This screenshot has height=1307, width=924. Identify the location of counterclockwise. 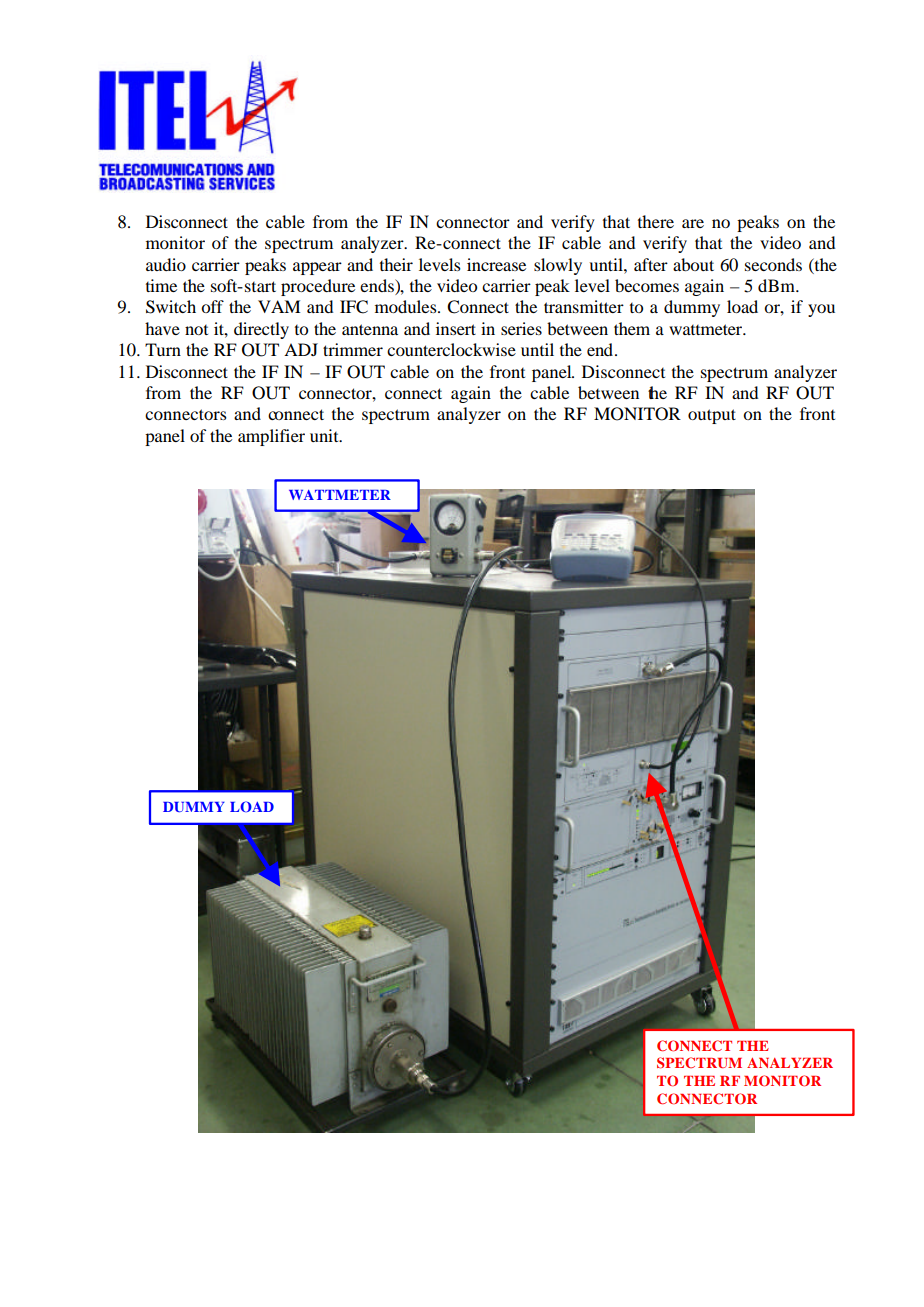
(451, 349).
